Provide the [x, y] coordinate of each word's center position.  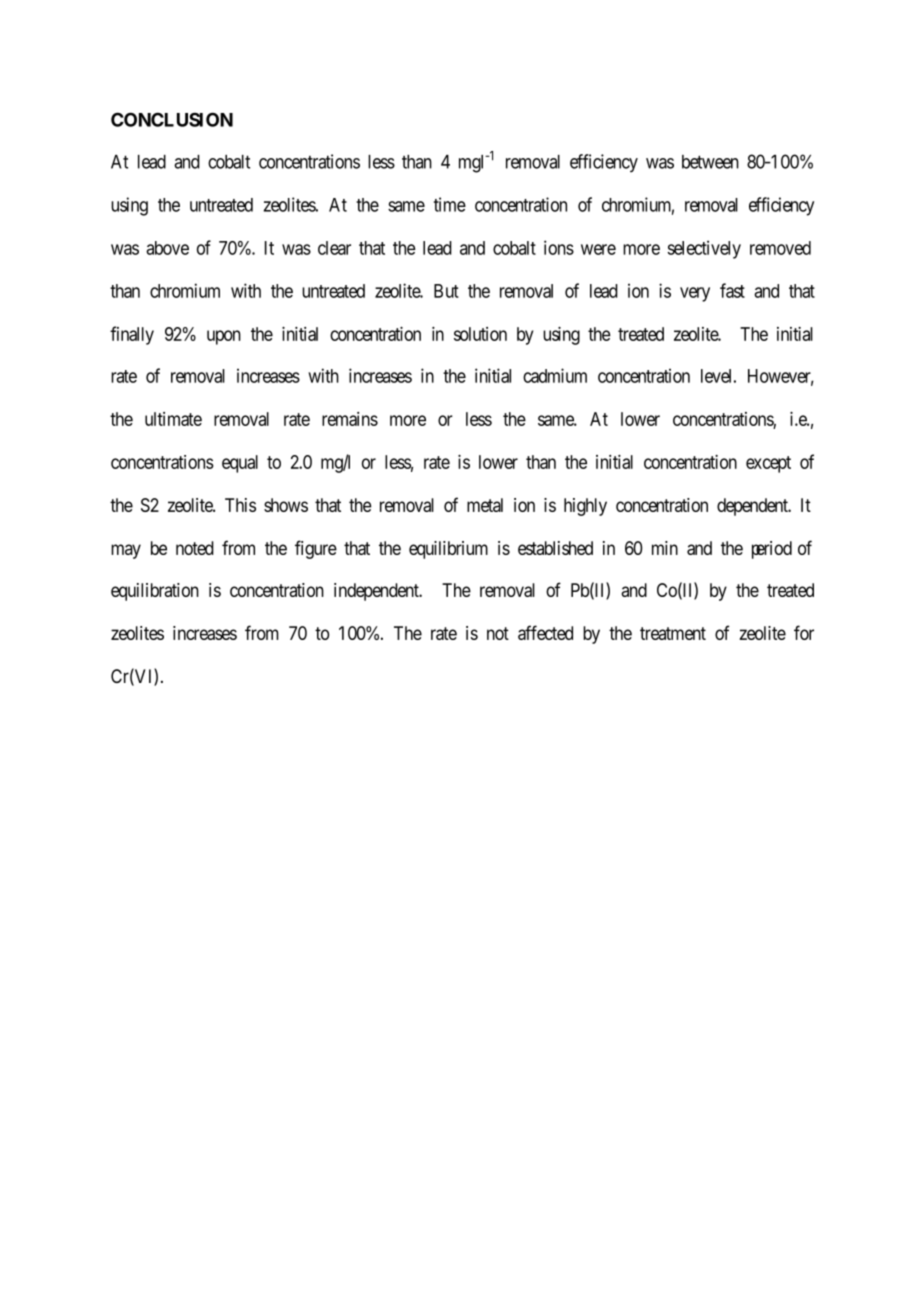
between [710, 162]
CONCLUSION [172, 119]
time [450, 204]
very [695, 294]
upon [224, 337]
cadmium [555, 375]
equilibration [155, 592]
